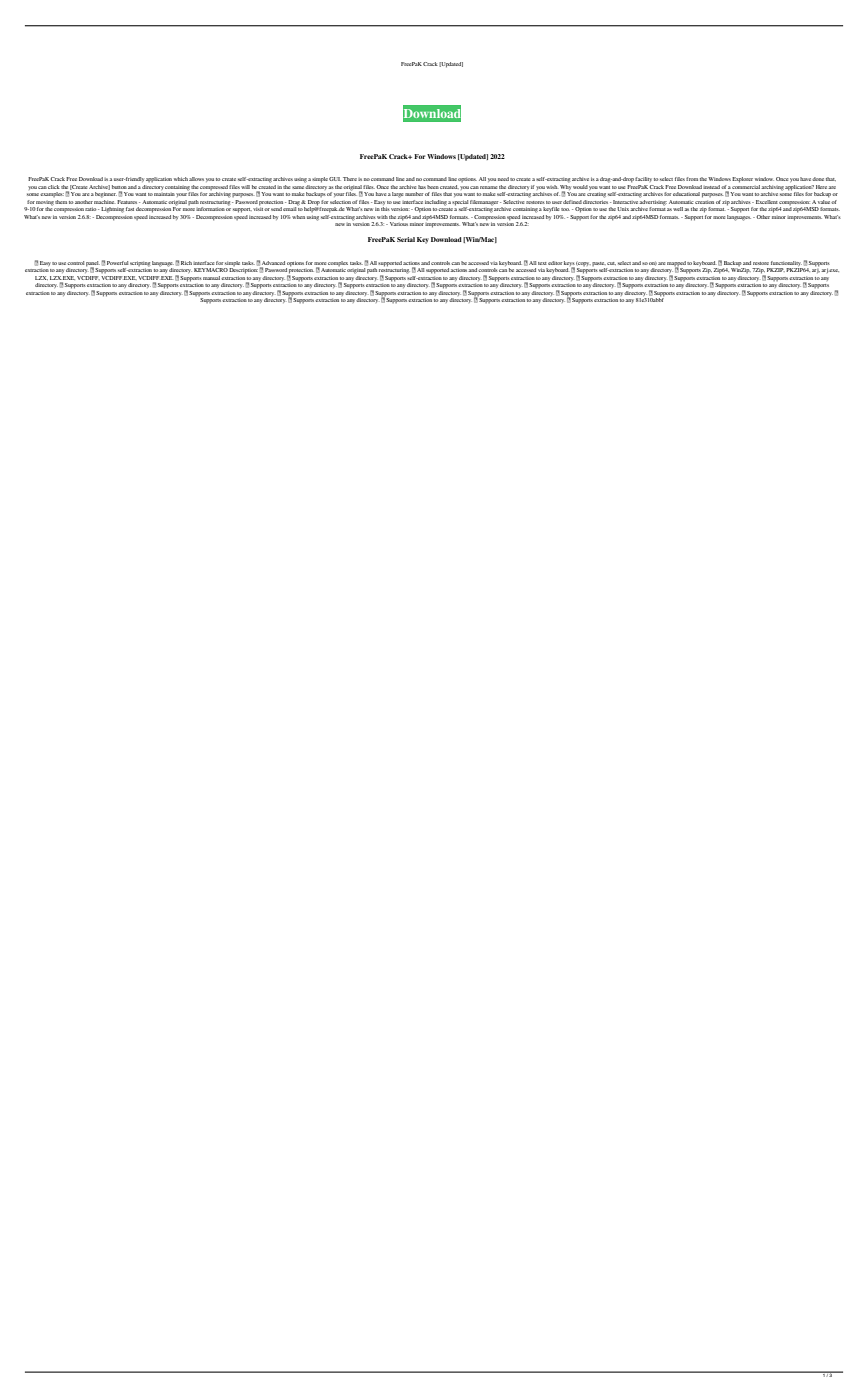  What do you see at coordinates (406, 239) in the screenshot?
I see `Serial` at bounding box center [406, 239].
